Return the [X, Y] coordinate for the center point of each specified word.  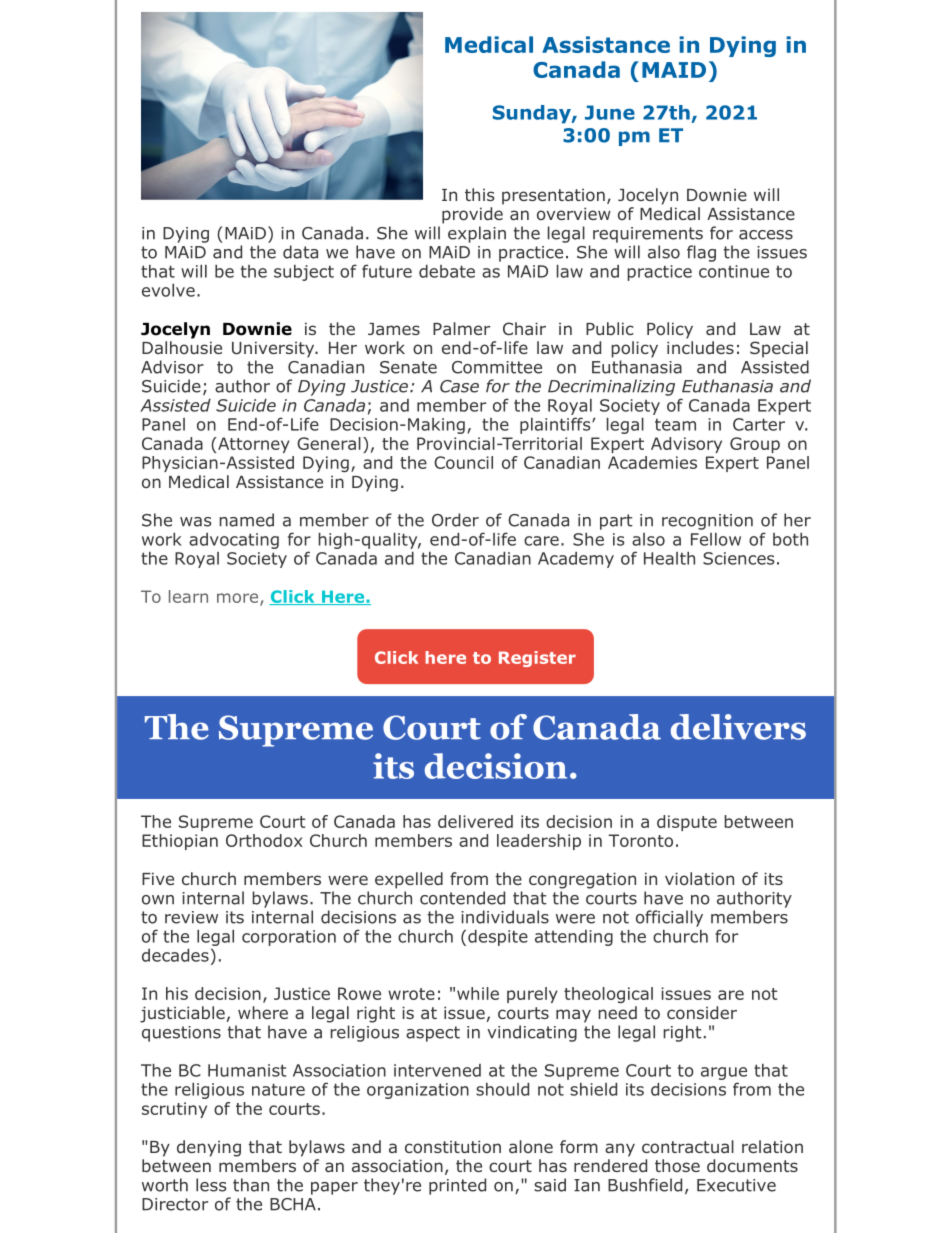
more [239, 599]
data [300, 252]
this [480, 194]
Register [537, 659]
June [610, 112]
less [211, 1185]
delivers [738, 727]
